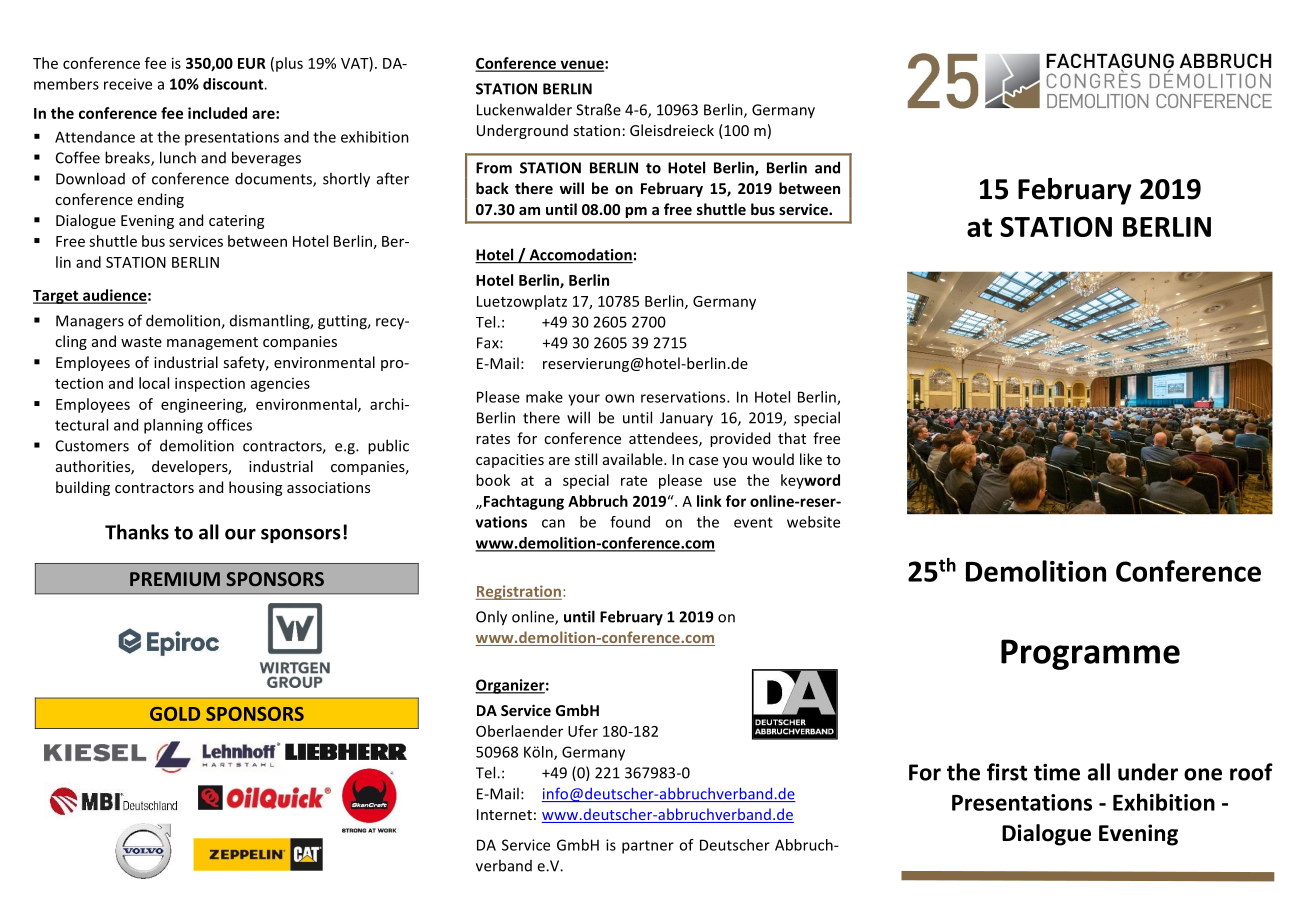  What do you see at coordinates (634, 459) in the screenshot?
I see `available` at bounding box center [634, 459].
